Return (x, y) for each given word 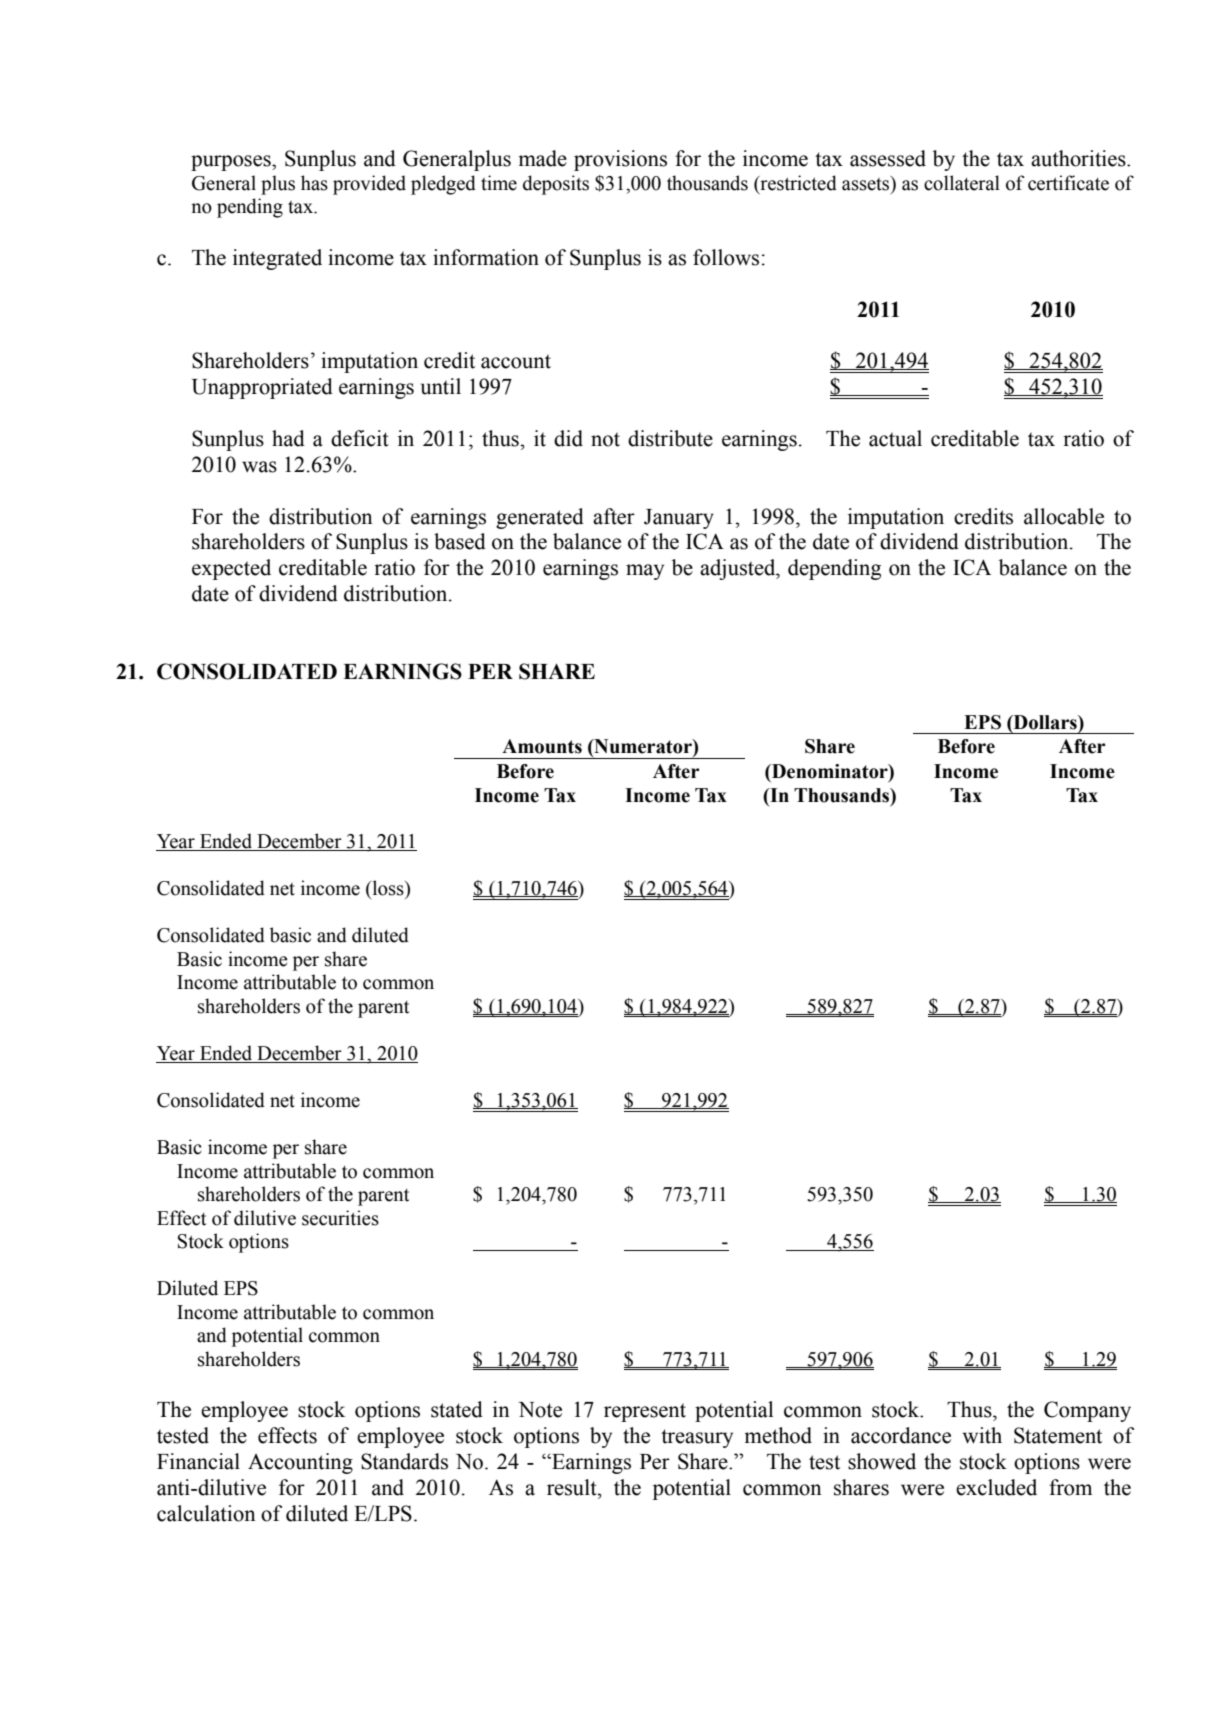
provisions (620, 160)
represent (645, 1412)
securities (340, 1218)
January (679, 519)
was (259, 467)
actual (895, 438)
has (314, 183)
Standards (404, 1461)
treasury (697, 1438)
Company (1087, 1411)
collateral (962, 183)
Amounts (542, 746)
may (645, 572)
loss (388, 888)
